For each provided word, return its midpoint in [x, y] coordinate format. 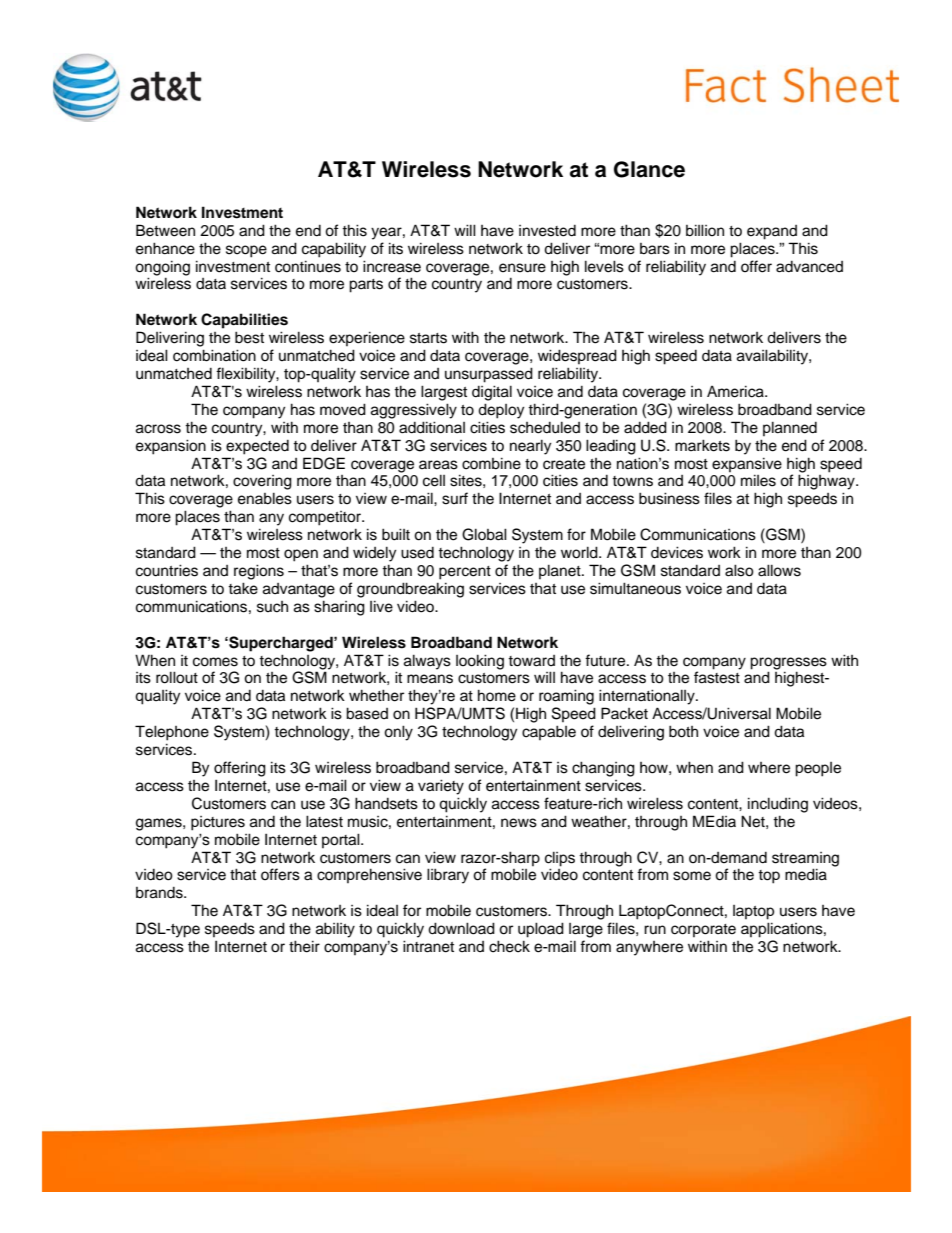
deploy [501, 411]
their [304, 946]
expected [257, 447]
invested [547, 231]
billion [705, 230]
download [461, 928]
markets [702, 445]
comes [215, 662]
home [497, 695]
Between [165, 230]
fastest [717, 677]
